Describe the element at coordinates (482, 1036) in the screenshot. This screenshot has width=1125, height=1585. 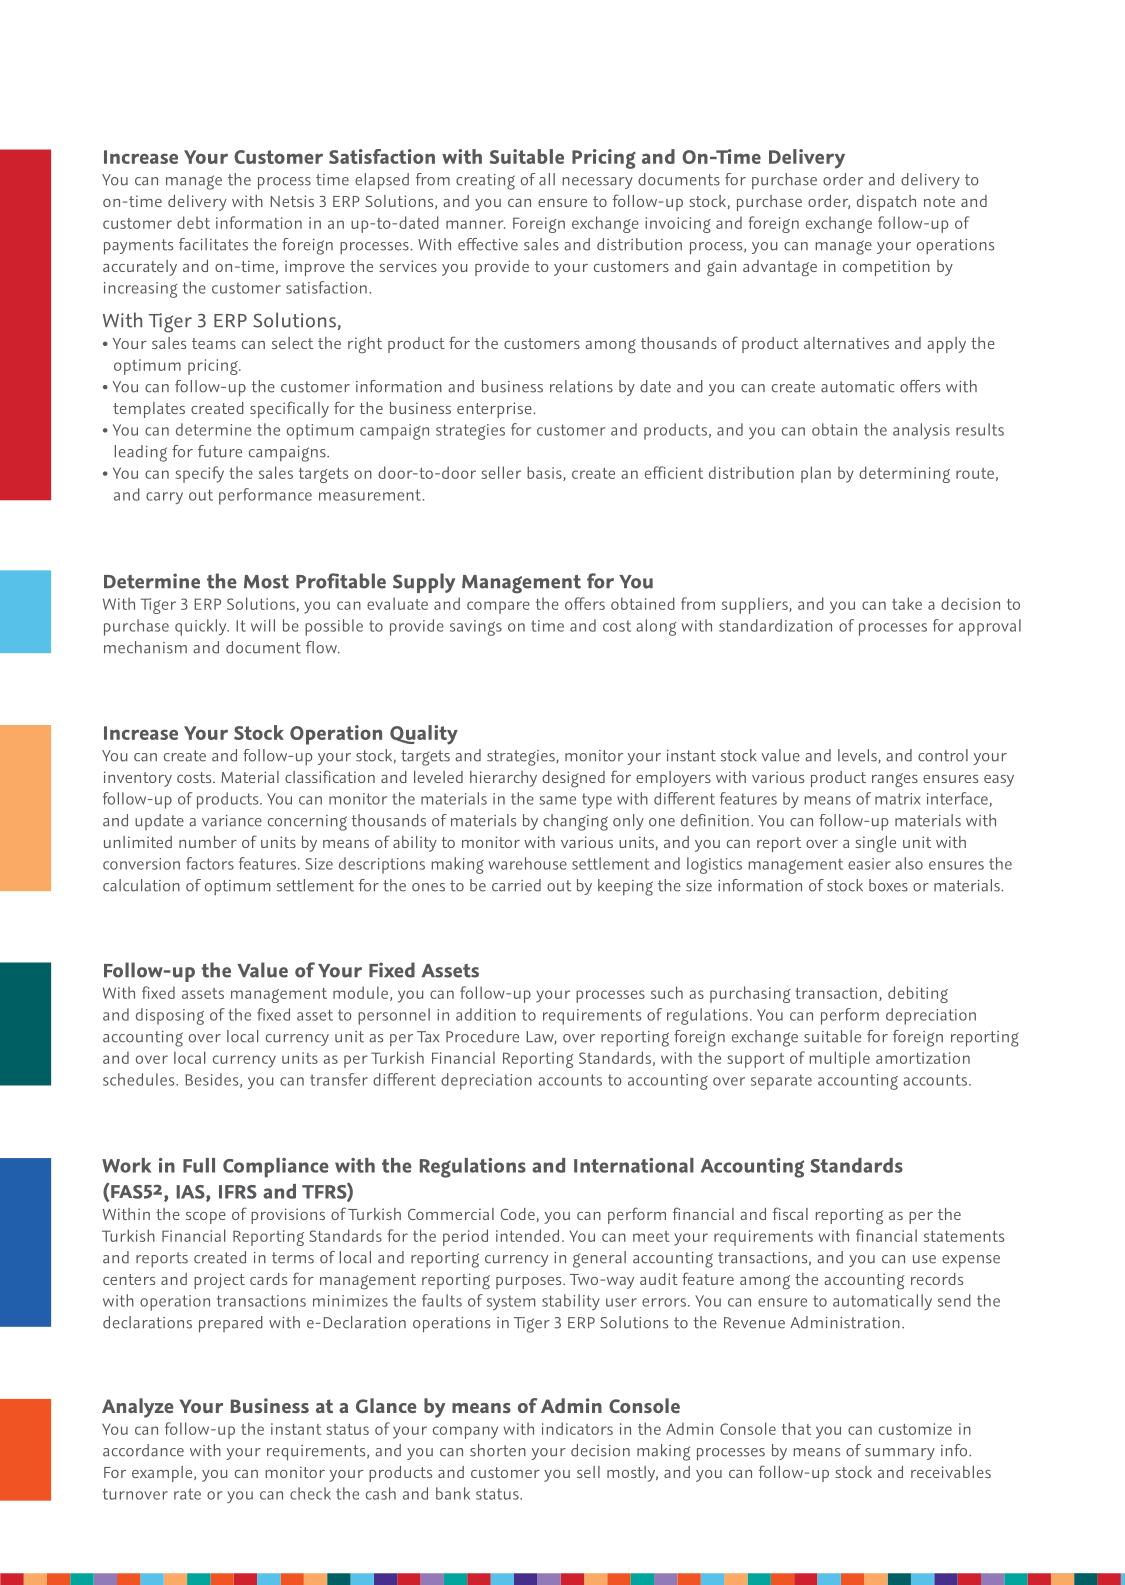
I see `Procedure` at that location.
